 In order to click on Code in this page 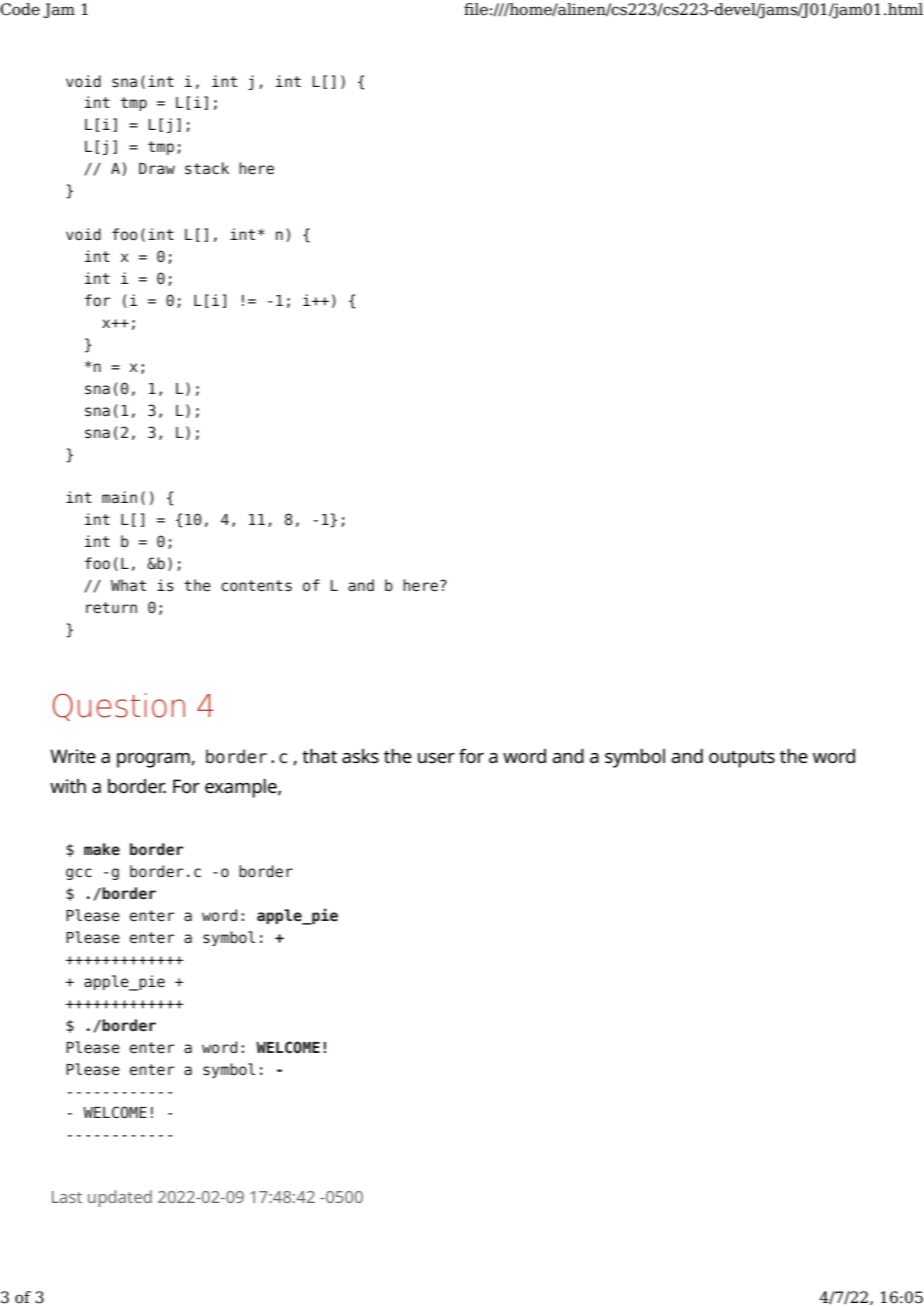, I will do `click(20, 9)`.
